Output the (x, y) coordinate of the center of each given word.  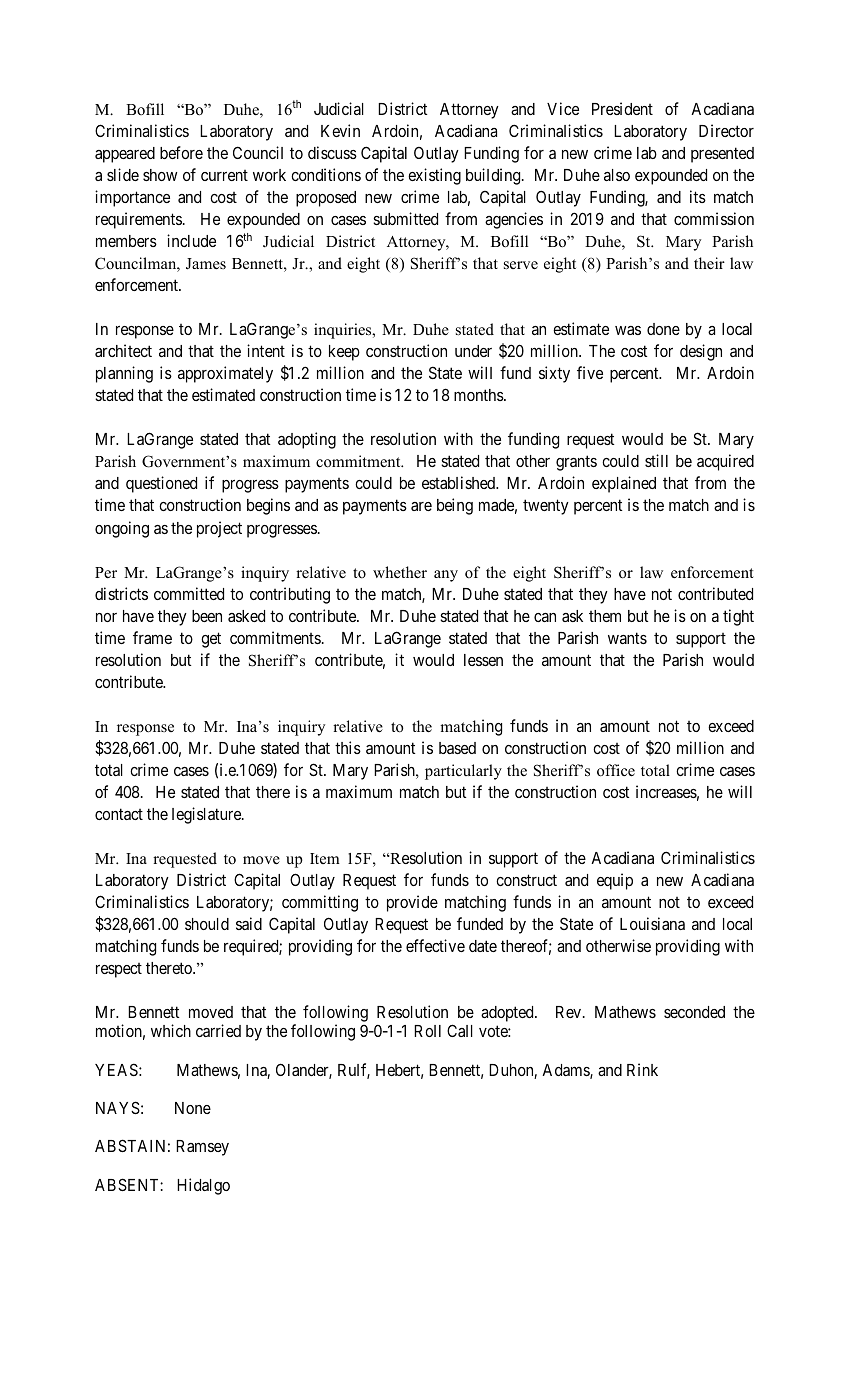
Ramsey (202, 1148)
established (460, 482)
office (616, 770)
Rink (642, 1069)
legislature (207, 815)
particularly (463, 772)
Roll (427, 1031)
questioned (161, 484)
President (622, 108)
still (656, 460)
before (181, 152)
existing (434, 176)
